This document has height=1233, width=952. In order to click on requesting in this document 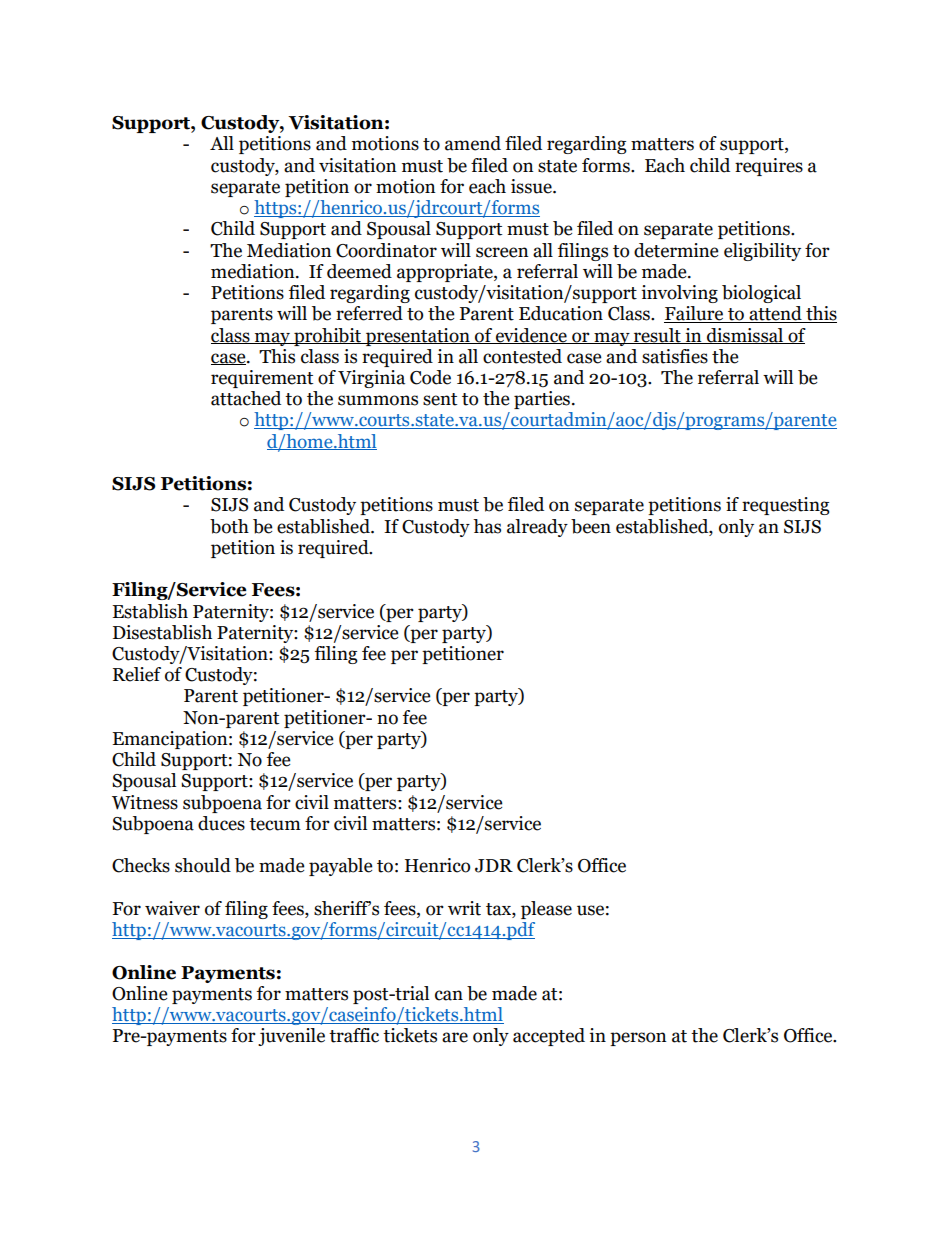, I will do `click(786, 506)`.
